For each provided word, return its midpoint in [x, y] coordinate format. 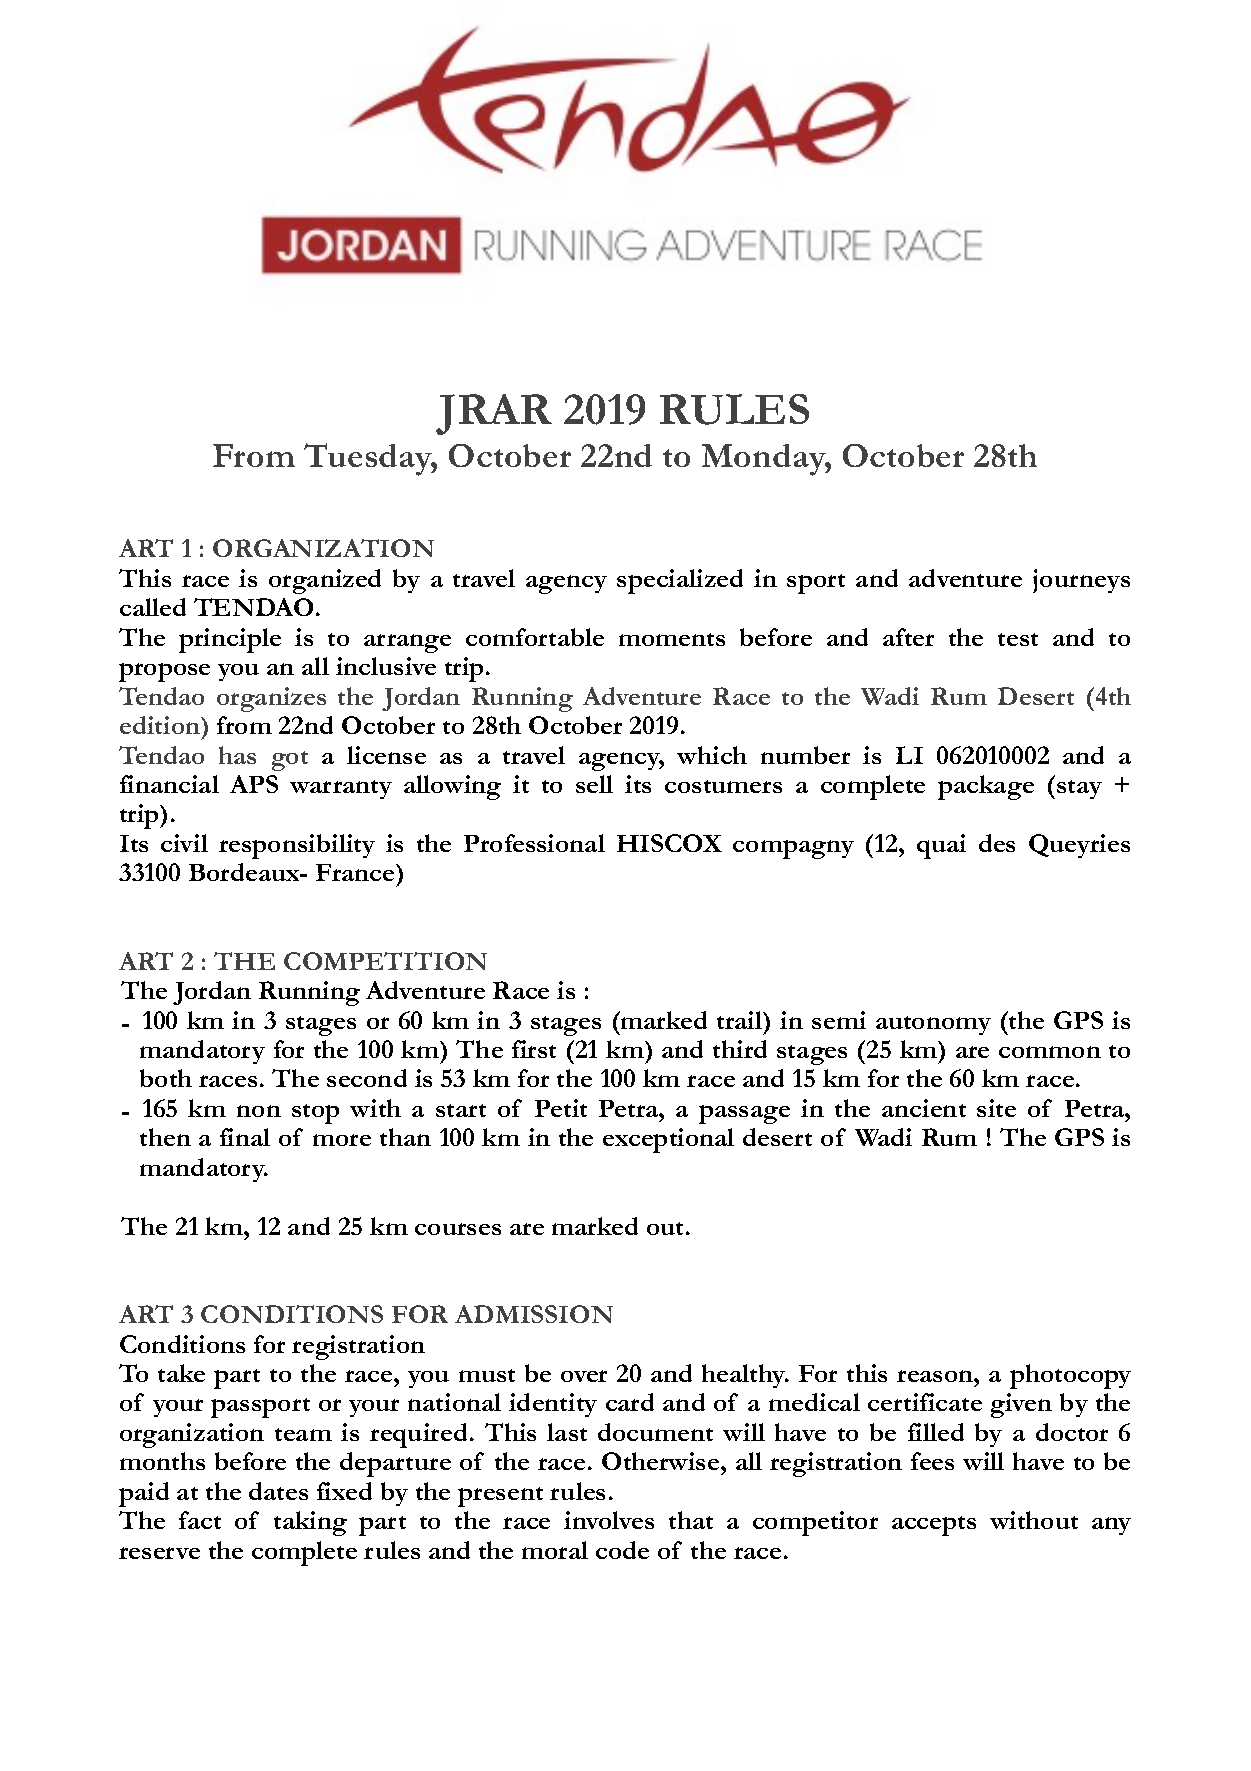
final [245, 1137]
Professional [534, 843]
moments [672, 639]
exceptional [668, 1140]
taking [310, 1523]
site [996, 1108]
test [1018, 639]
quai [941, 846]
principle [230, 640]
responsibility [297, 846]
